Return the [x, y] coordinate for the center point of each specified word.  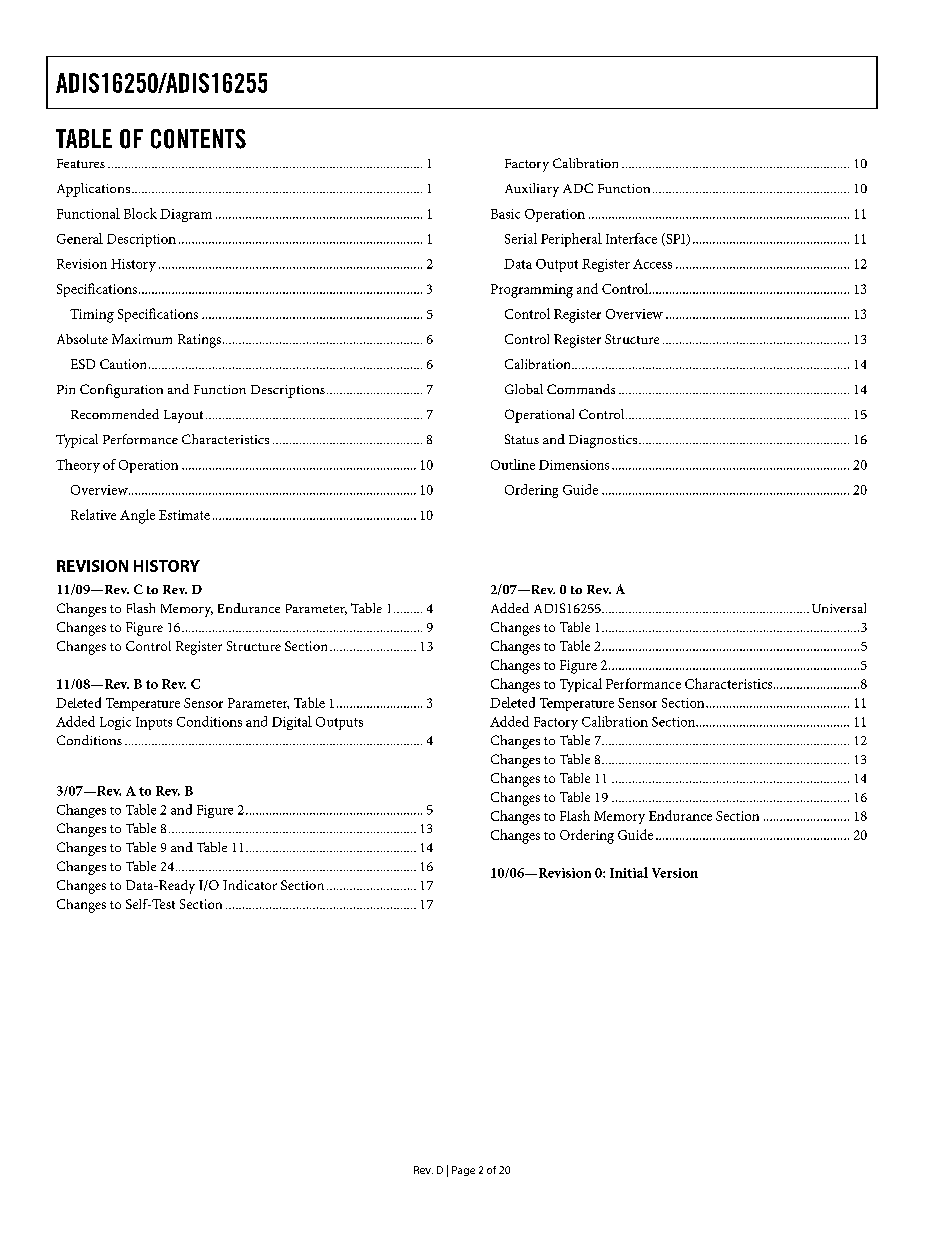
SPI [676, 239]
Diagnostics [603, 441]
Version [675, 873]
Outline [513, 464]
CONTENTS [198, 139]
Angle [137, 516]
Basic [505, 214]
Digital [292, 723]
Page [463, 1171]
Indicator [250, 885]
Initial [629, 872]
